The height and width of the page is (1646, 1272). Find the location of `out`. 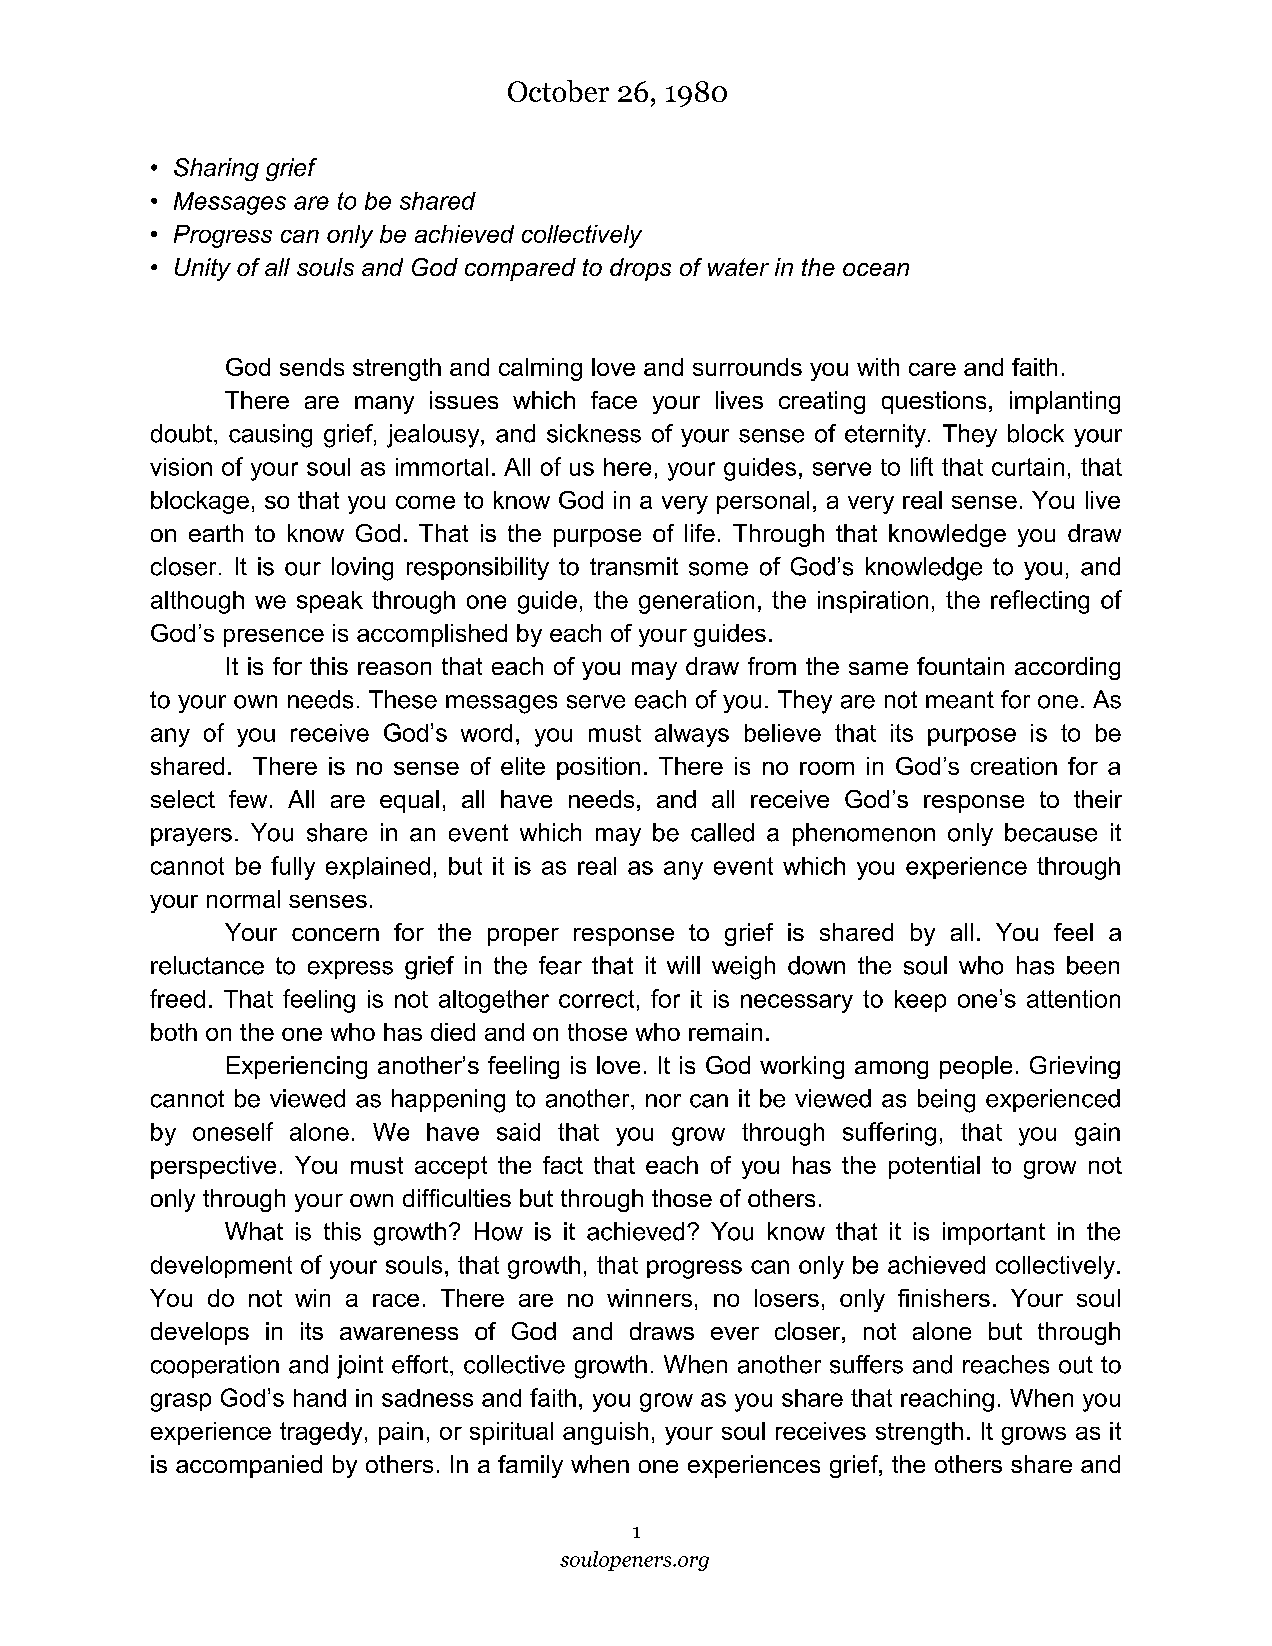

out is located at coordinates (1076, 1365).
